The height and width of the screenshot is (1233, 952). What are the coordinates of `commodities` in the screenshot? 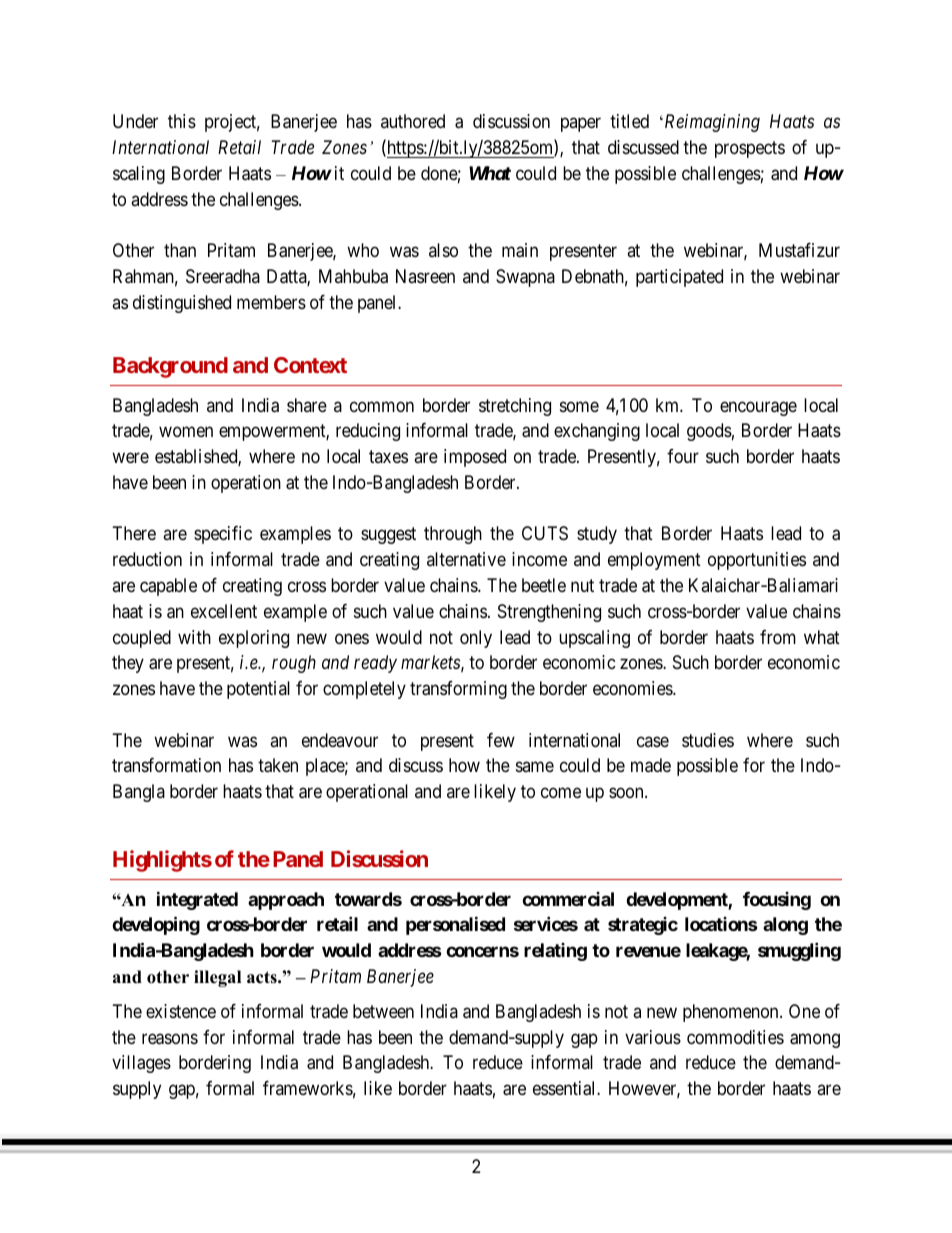 It's located at (735, 1037).
